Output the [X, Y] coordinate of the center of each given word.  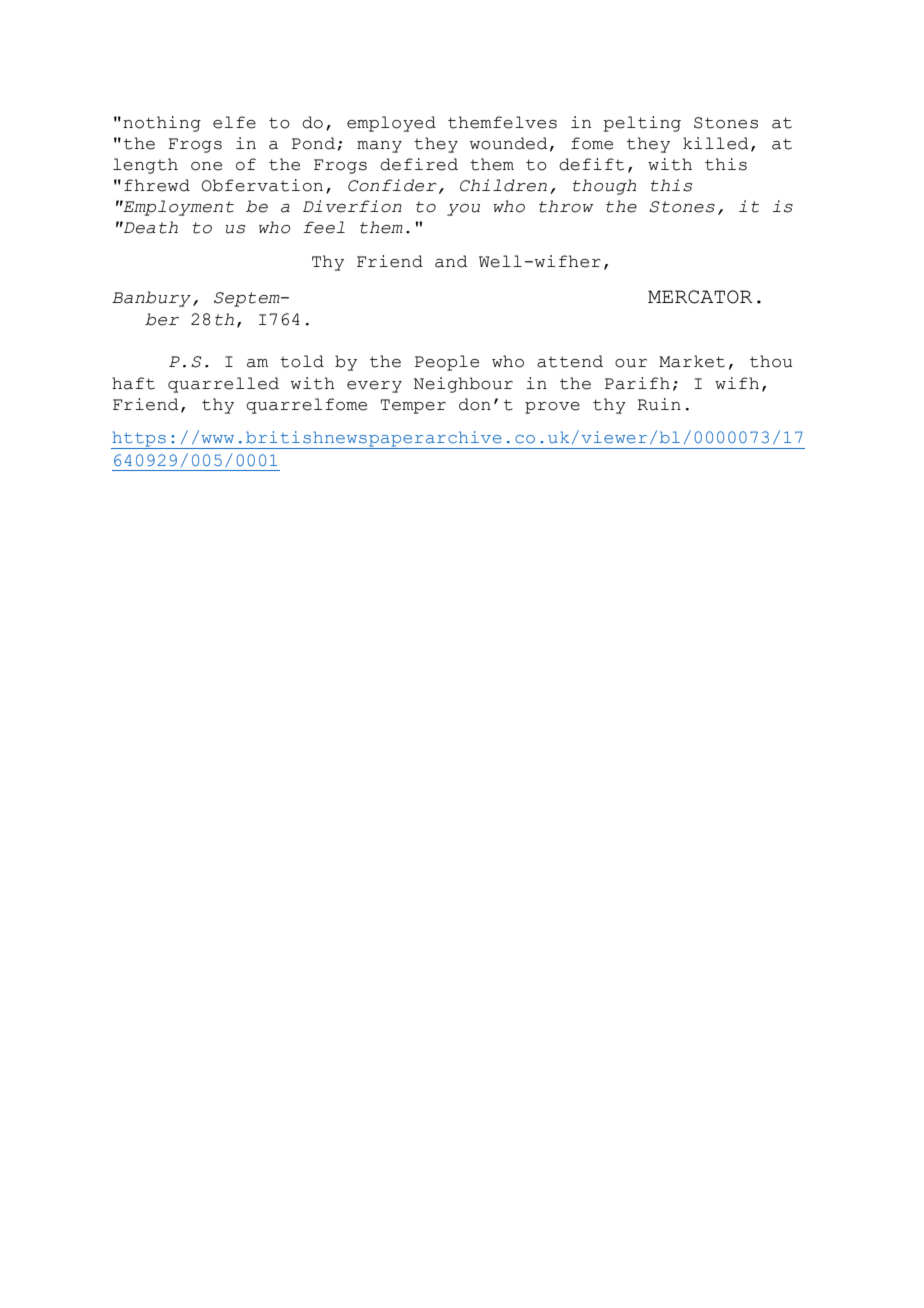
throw [566, 206]
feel [324, 227]
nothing [162, 124]
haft [133, 383]
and [451, 261]
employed [391, 124]
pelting [642, 124]
